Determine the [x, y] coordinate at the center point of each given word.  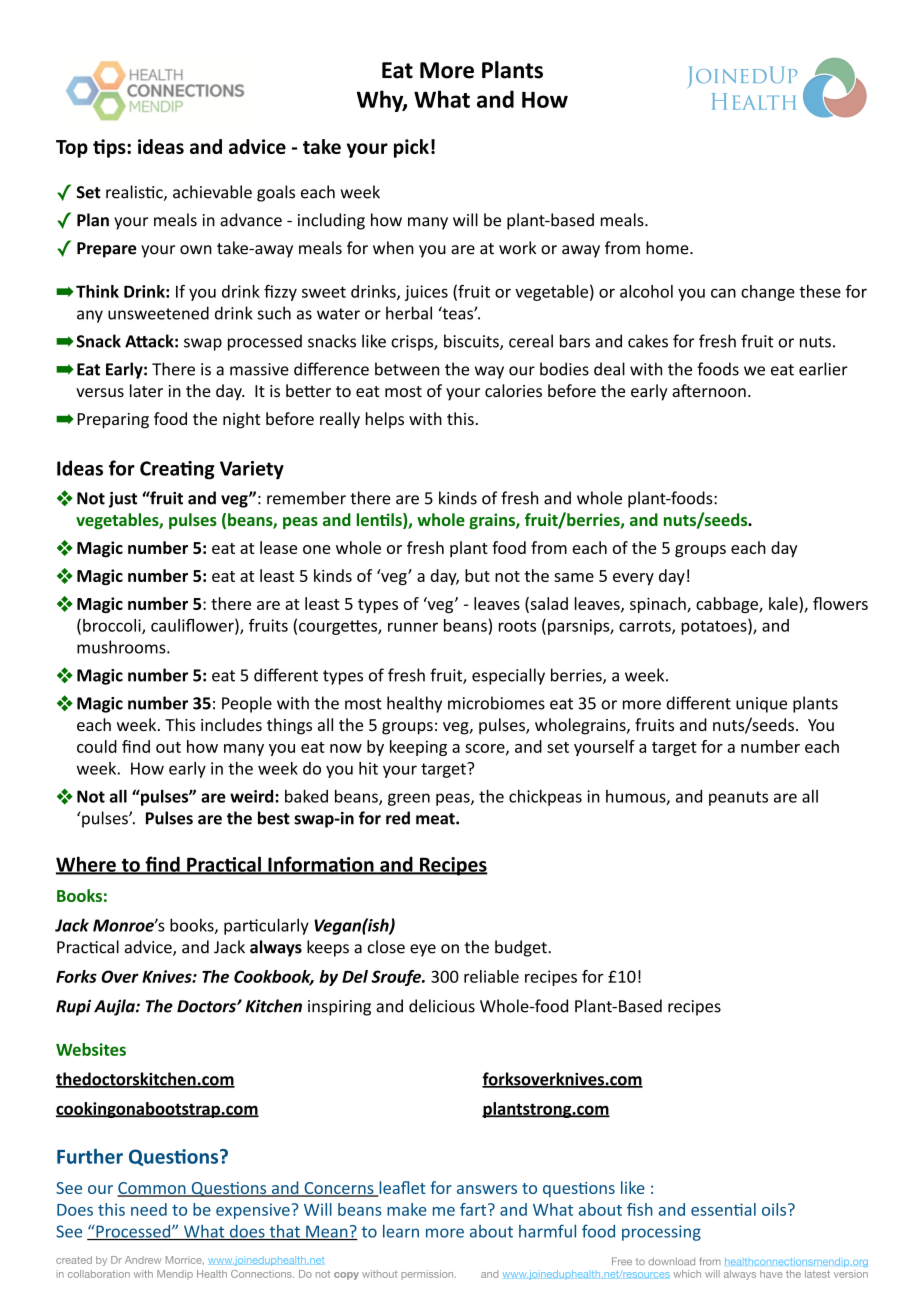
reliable [491, 976]
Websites [91, 1049]
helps [385, 420]
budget [522, 948]
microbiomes [496, 703]
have [771, 1274]
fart [474, 1209]
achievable [212, 192]
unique [761, 705]
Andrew [143, 1260]
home [668, 248]
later [146, 390]
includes [231, 724]
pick [411, 148]
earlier [823, 369]
